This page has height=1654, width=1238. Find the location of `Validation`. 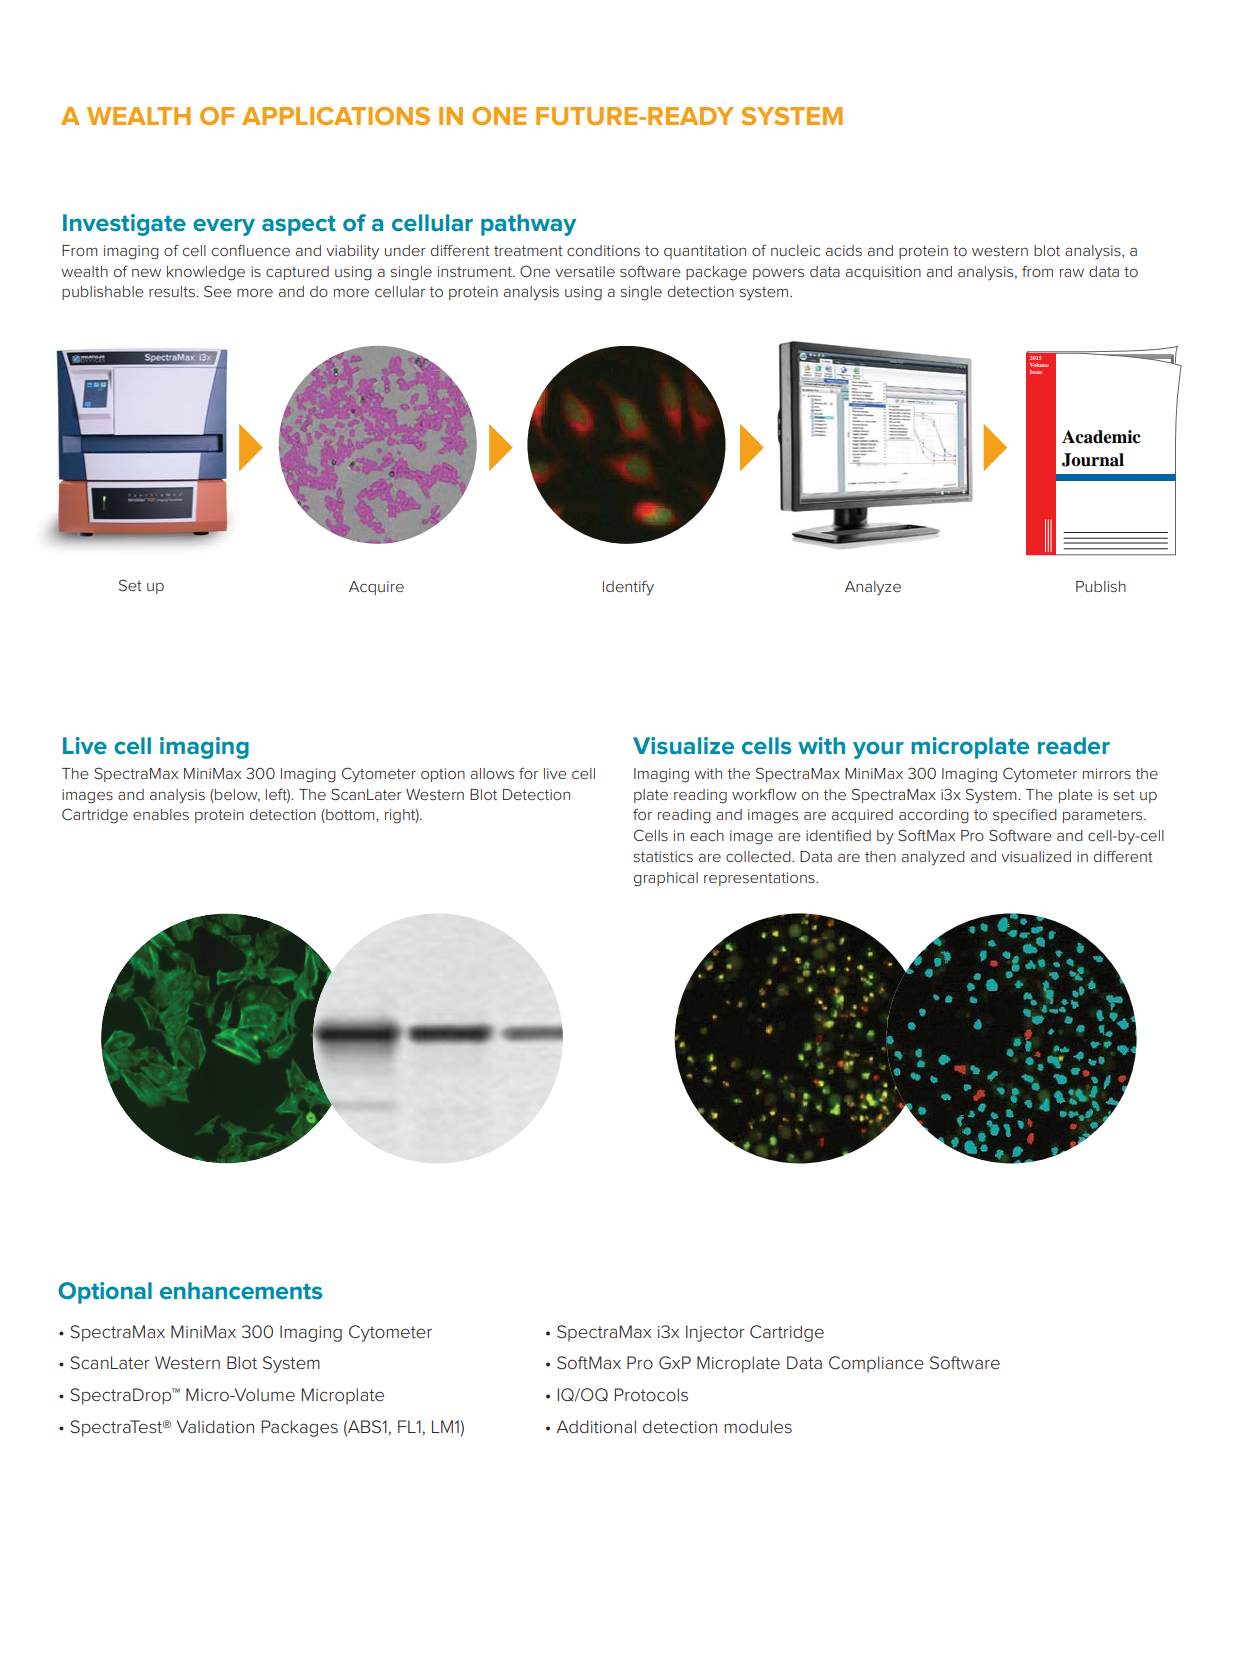

Validation is located at coordinates (215, 1426).
